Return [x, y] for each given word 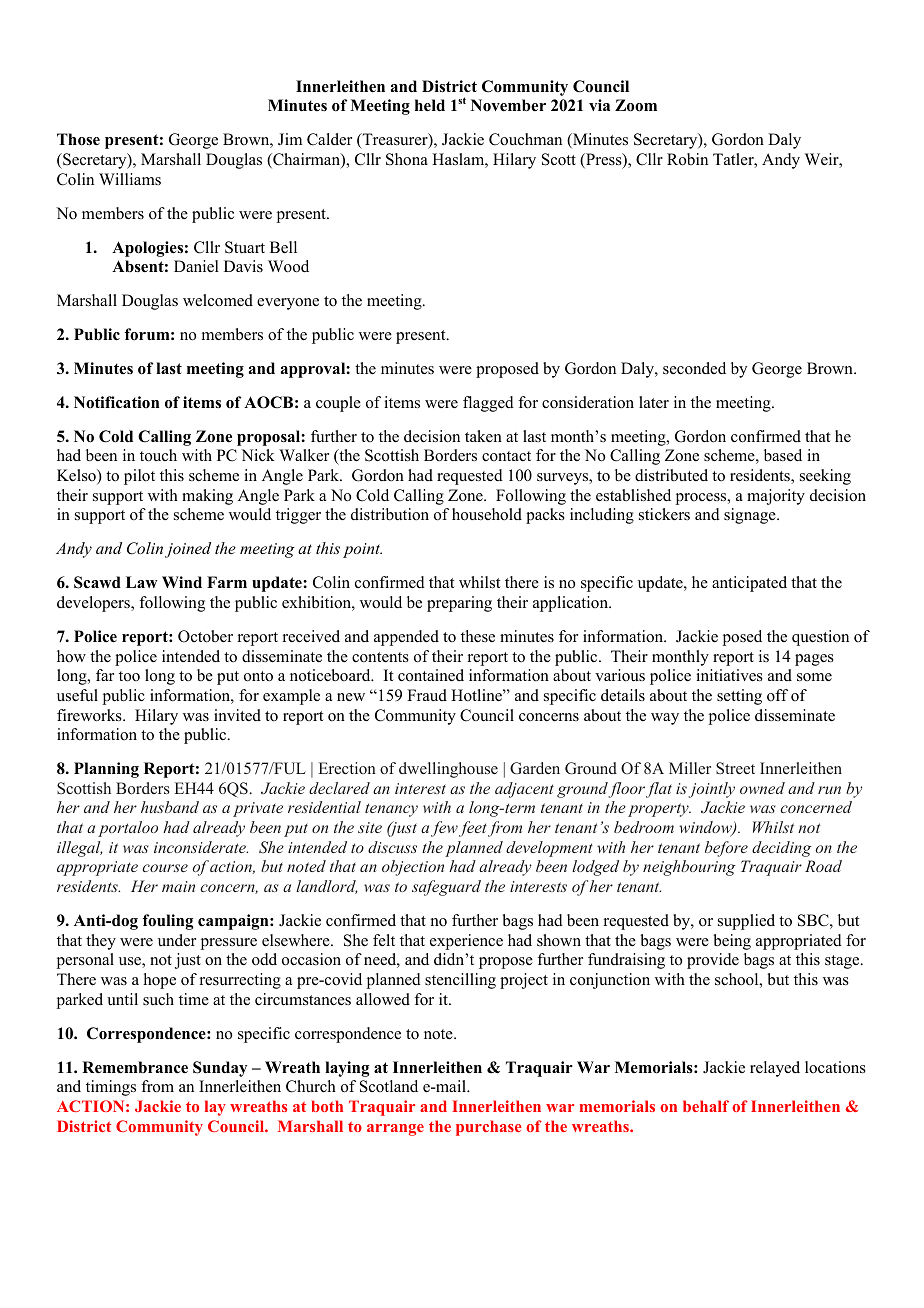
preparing [459, 604]
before [726, 849]
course [165, 868]
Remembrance [135, 1067]
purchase [489, 1128]
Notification [117, 402]
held [430, 105]
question [820, 638]
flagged [488, 404]
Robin [687, 159]
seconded [694, 368]
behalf [706, 1106]
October [205, 636]
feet [473, 829]
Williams [130, 179]
